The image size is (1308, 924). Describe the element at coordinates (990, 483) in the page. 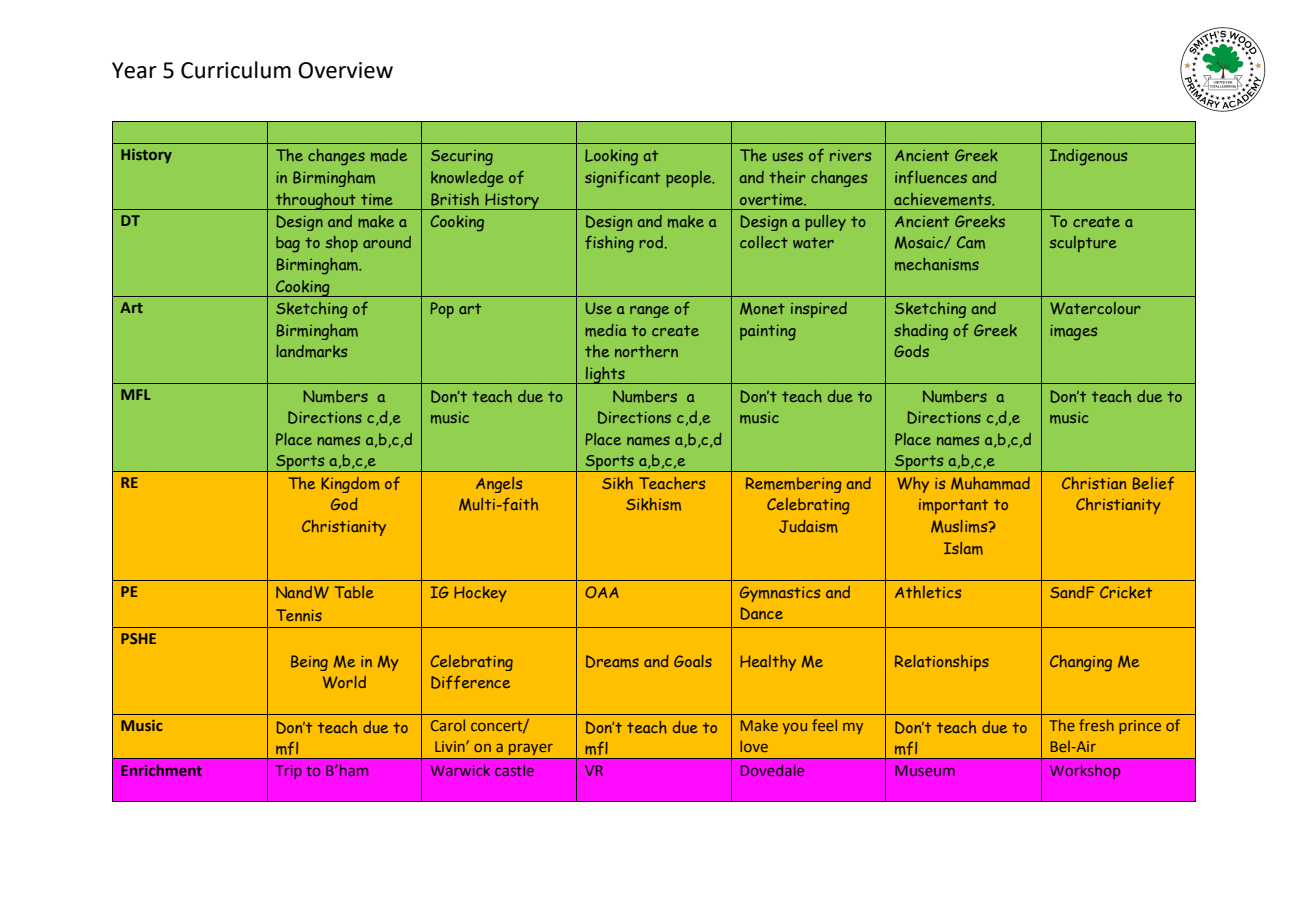

I see `Muhammad` at that location.
